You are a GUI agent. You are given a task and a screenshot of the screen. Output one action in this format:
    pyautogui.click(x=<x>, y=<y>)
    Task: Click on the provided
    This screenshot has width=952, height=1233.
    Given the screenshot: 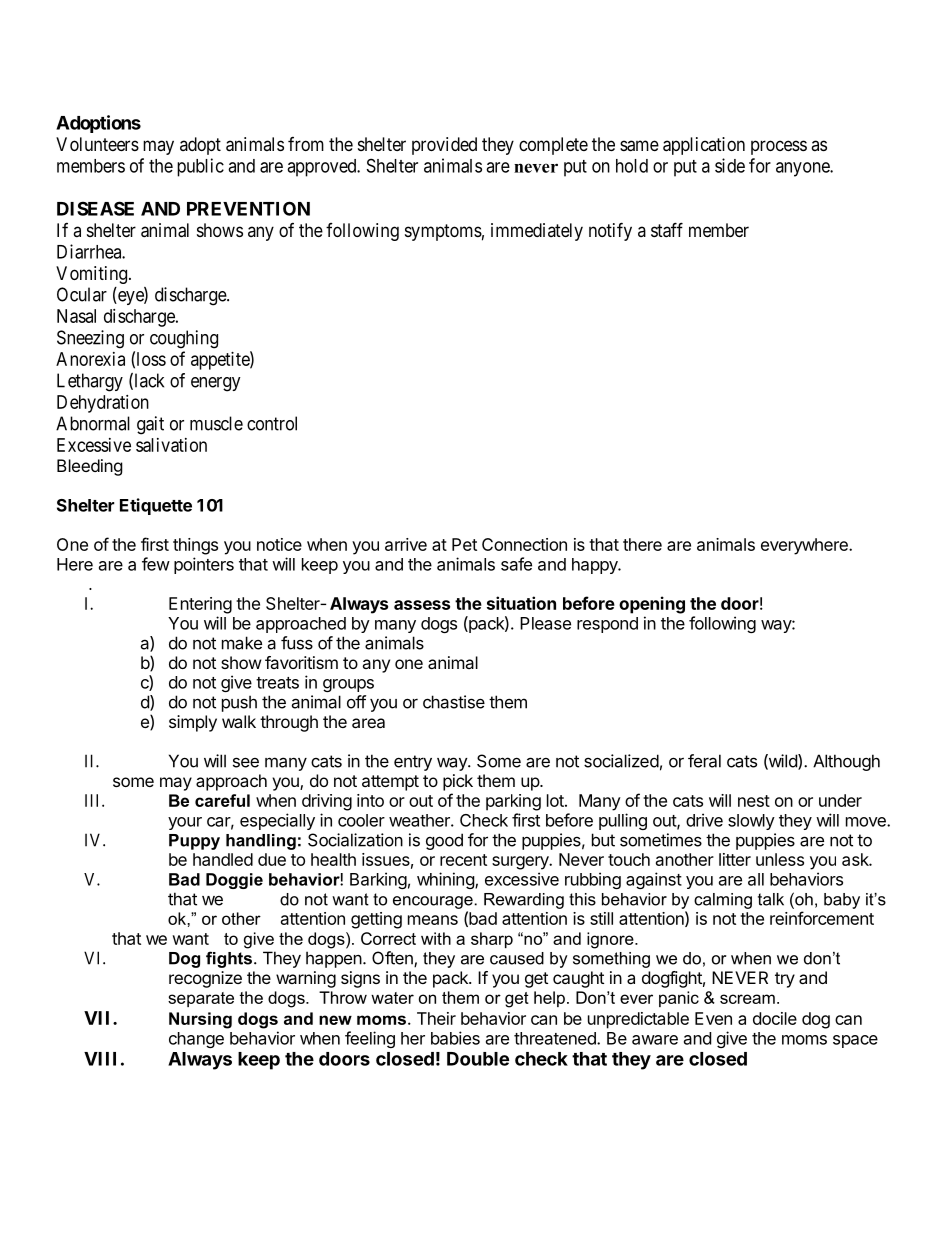 What is the action you would take?
    pyautogui.click(x=444, y=146)
